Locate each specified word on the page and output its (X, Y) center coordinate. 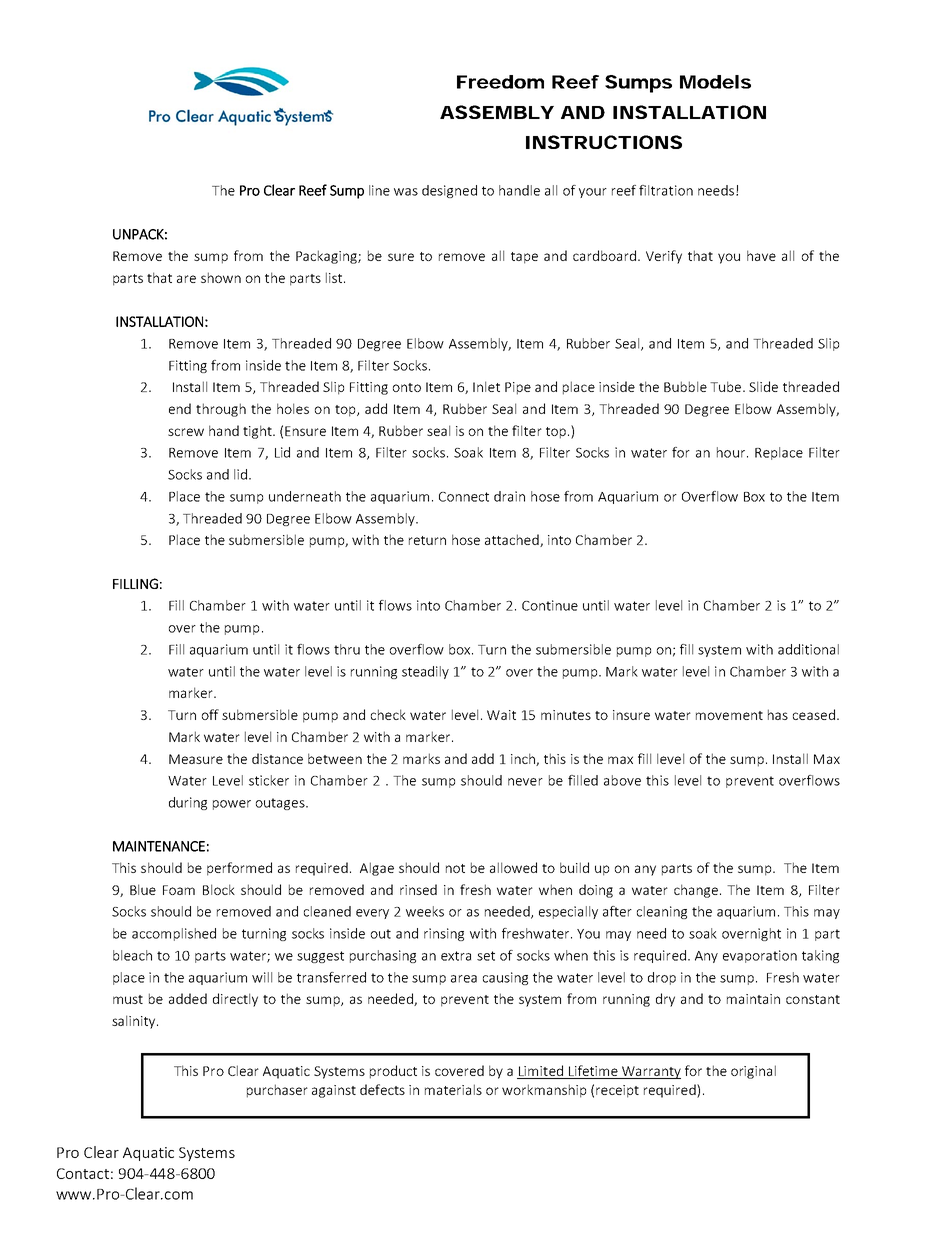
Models (715, 82)
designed (449, 191)
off (210, 714)
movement (729, 715)
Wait (501, 715)
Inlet (486, 386)
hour (732, 452)
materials (453, 1089)
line (379, 190)
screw (186, 432)
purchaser (277, 1091)
